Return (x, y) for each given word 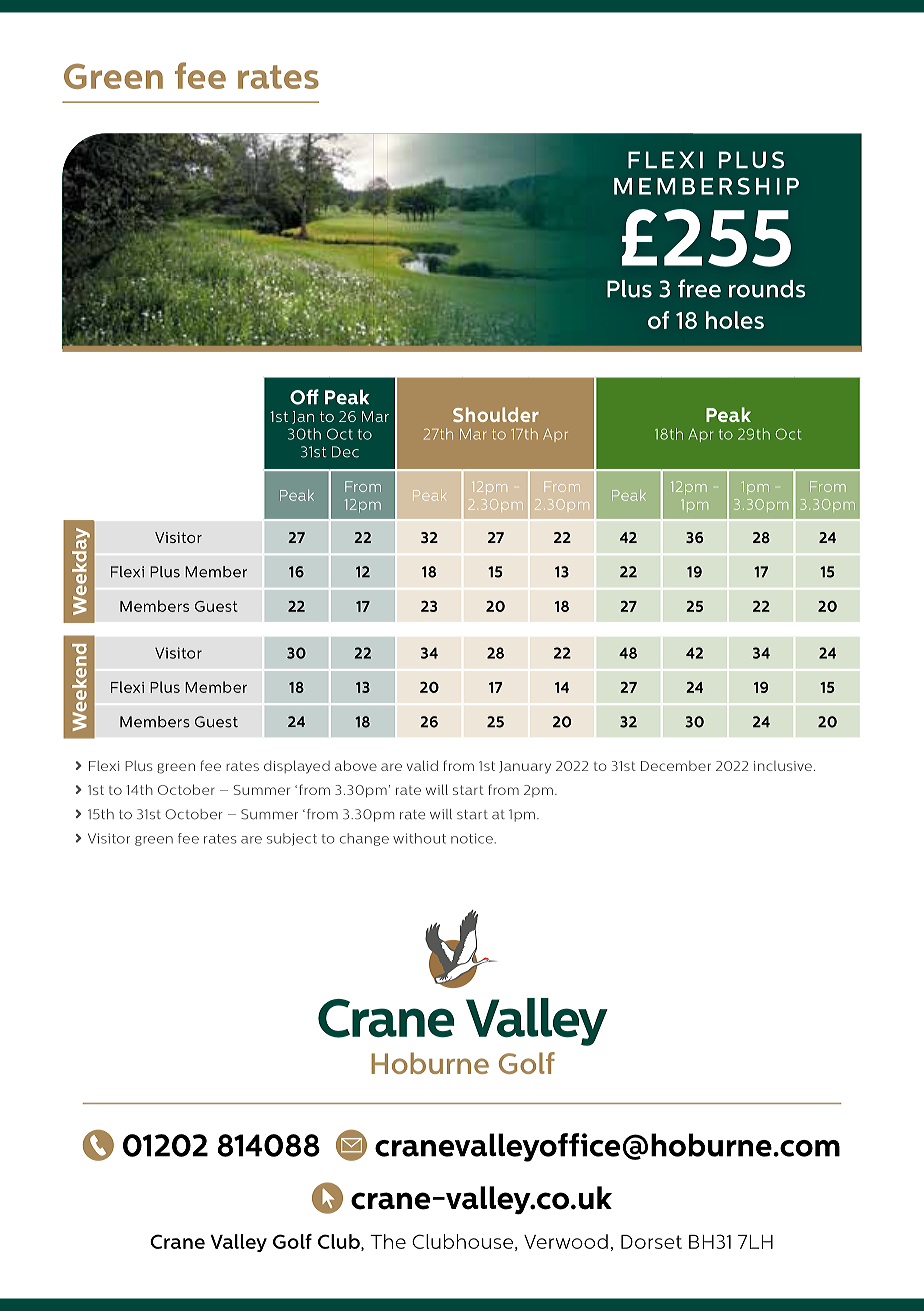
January (525, 767)
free (699, 288)
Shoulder (496, 414)
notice (472, 838)
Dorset (651, 1242)
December (676, 766)
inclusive (783, 766)
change (364, 839)
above (356, 765)
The (388, 1241)
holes (735, 320)
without (419, 838)
